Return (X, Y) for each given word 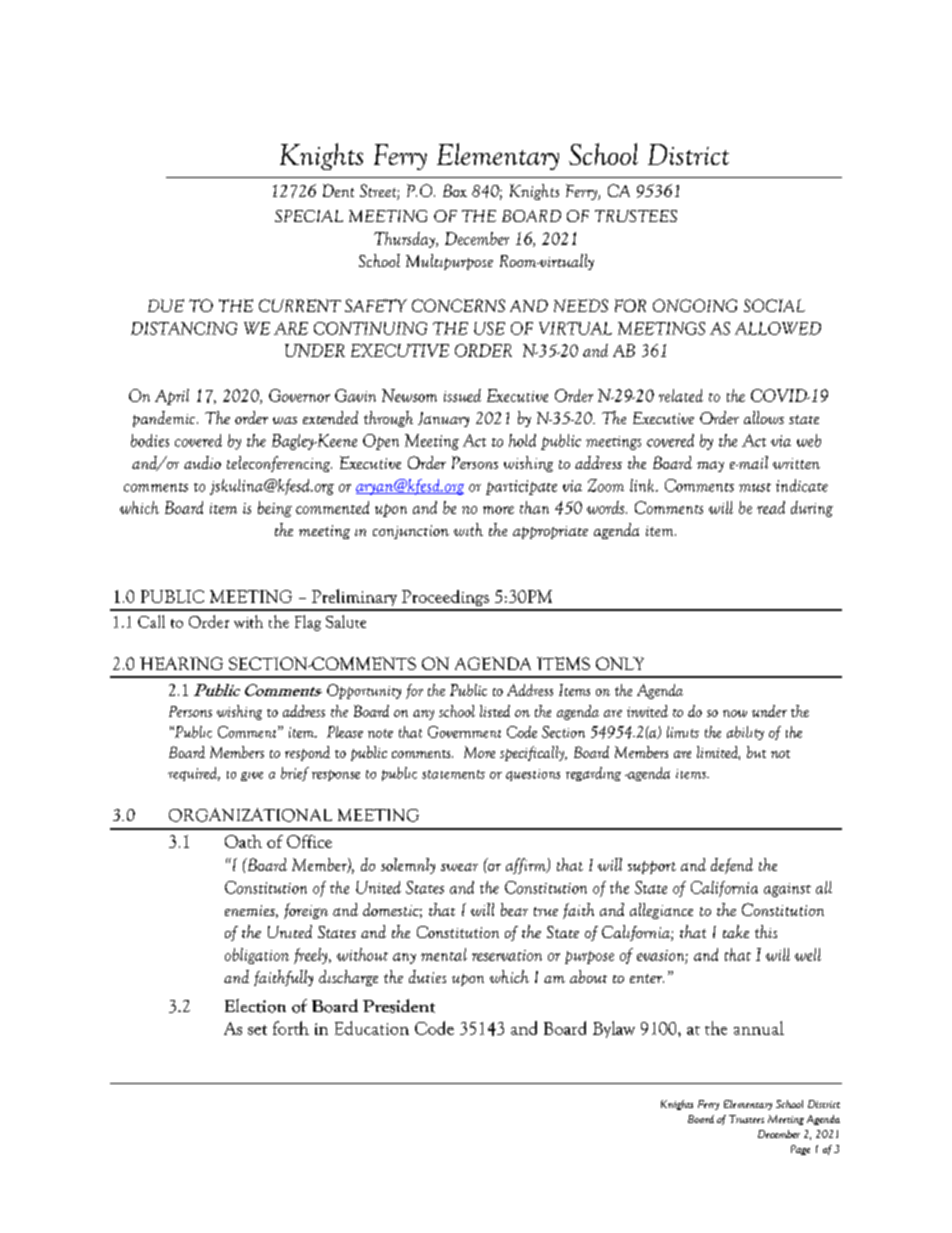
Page (800, 1150)
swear (459, 867)
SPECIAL (309, 216)
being (275, 509)
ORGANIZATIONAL (250, 815)
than (534, 507)
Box (455, 190)
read (771, 507)
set (257, 1030)
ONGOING (695, 305)
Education (372, 1028)
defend (732, 866)
